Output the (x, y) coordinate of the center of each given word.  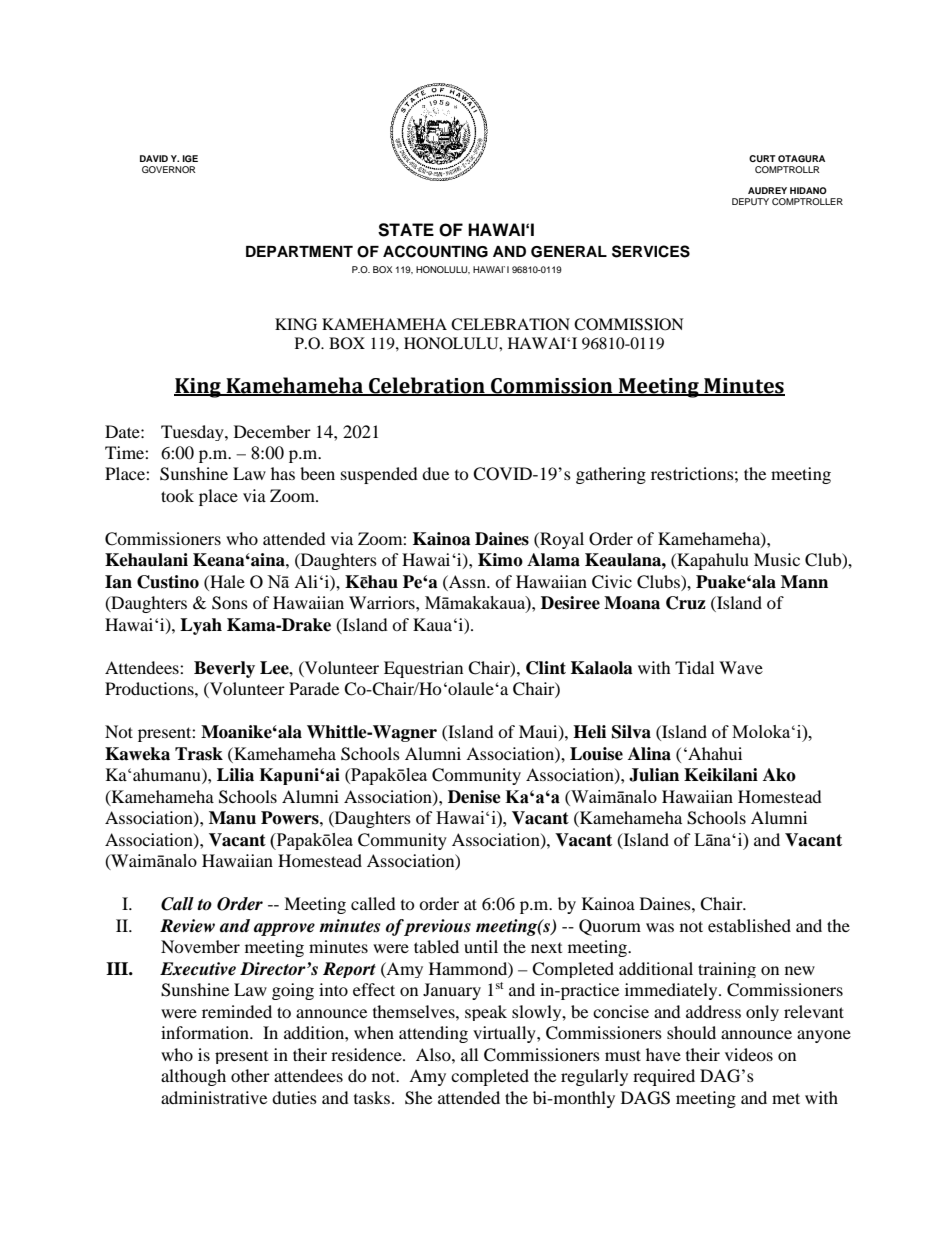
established (749, 925)
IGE (190, 158)
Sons (230, 603)
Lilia (235, 775)
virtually (505, 1034)
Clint (546, 668)
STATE (406, 230)
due (435, 473)
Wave (741, 667)
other (250, 1075)
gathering (611, 475)
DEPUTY (750, 201)
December (272, 431)
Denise (474, 797)
